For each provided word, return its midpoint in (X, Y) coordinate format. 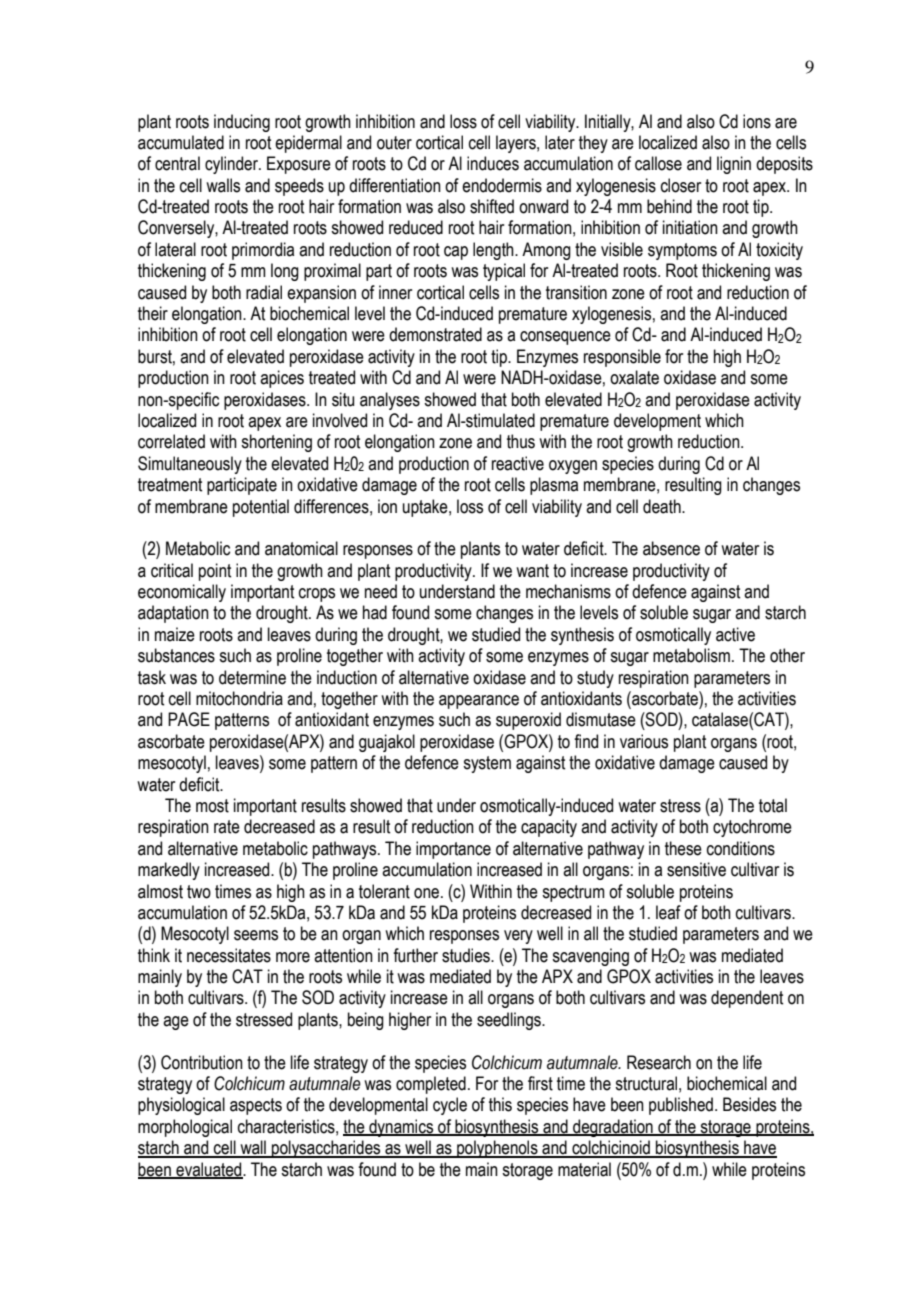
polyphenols (497, 1149)
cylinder (232, 165)
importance (453, 850)
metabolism (691, 655)
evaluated (209, 1170)
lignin (734, 165)
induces (493, 163)
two (199, 892)
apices (282, 379)
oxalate (634, 377)
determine (252, 677)
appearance (479, 702)
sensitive (696, 869)
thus (521, 441)
